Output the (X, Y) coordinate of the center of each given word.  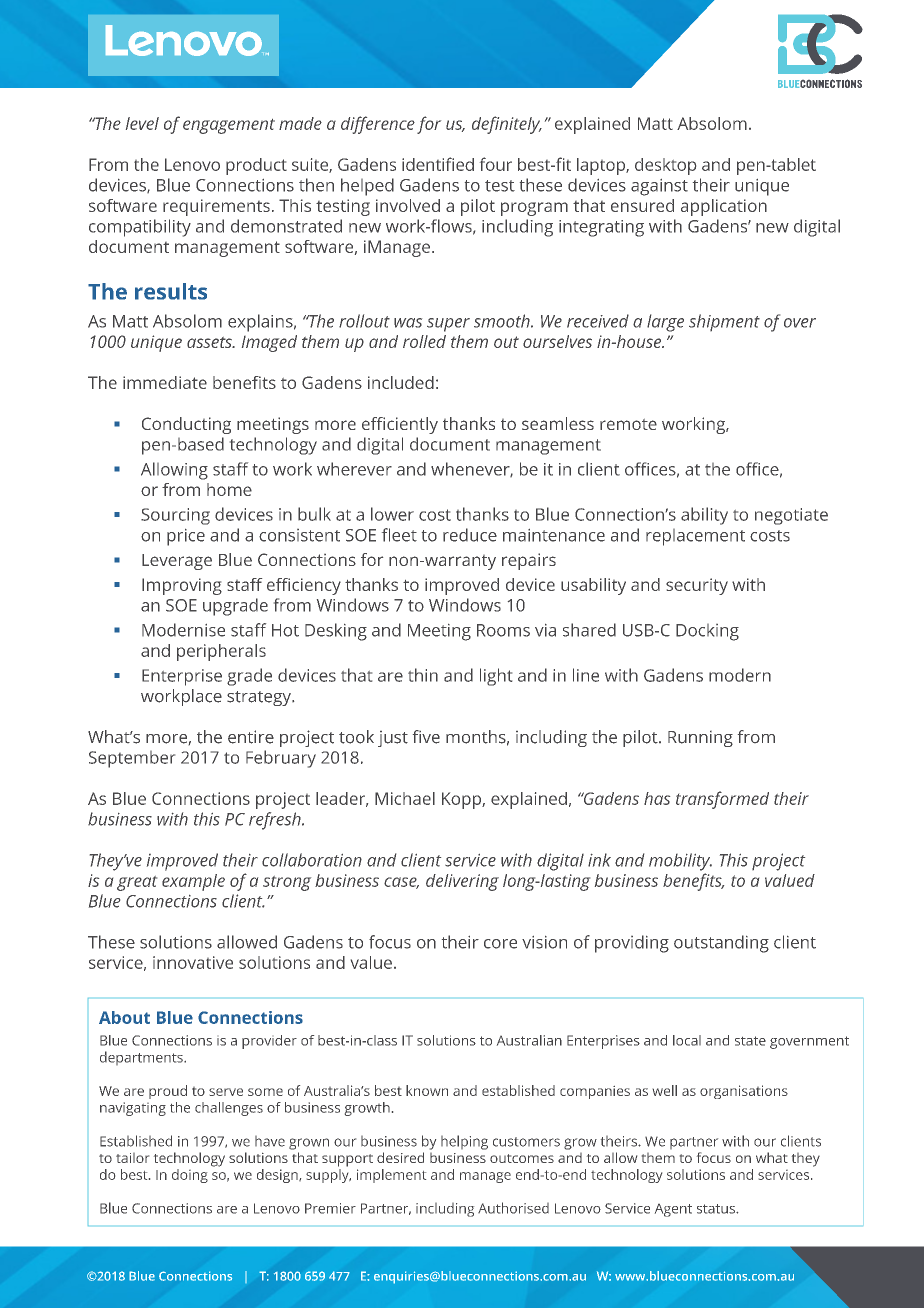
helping (464, 1142)
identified (438, 164)
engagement (229, 126)
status (717, 1209)
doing (190, 1176)
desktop (665, 166)
